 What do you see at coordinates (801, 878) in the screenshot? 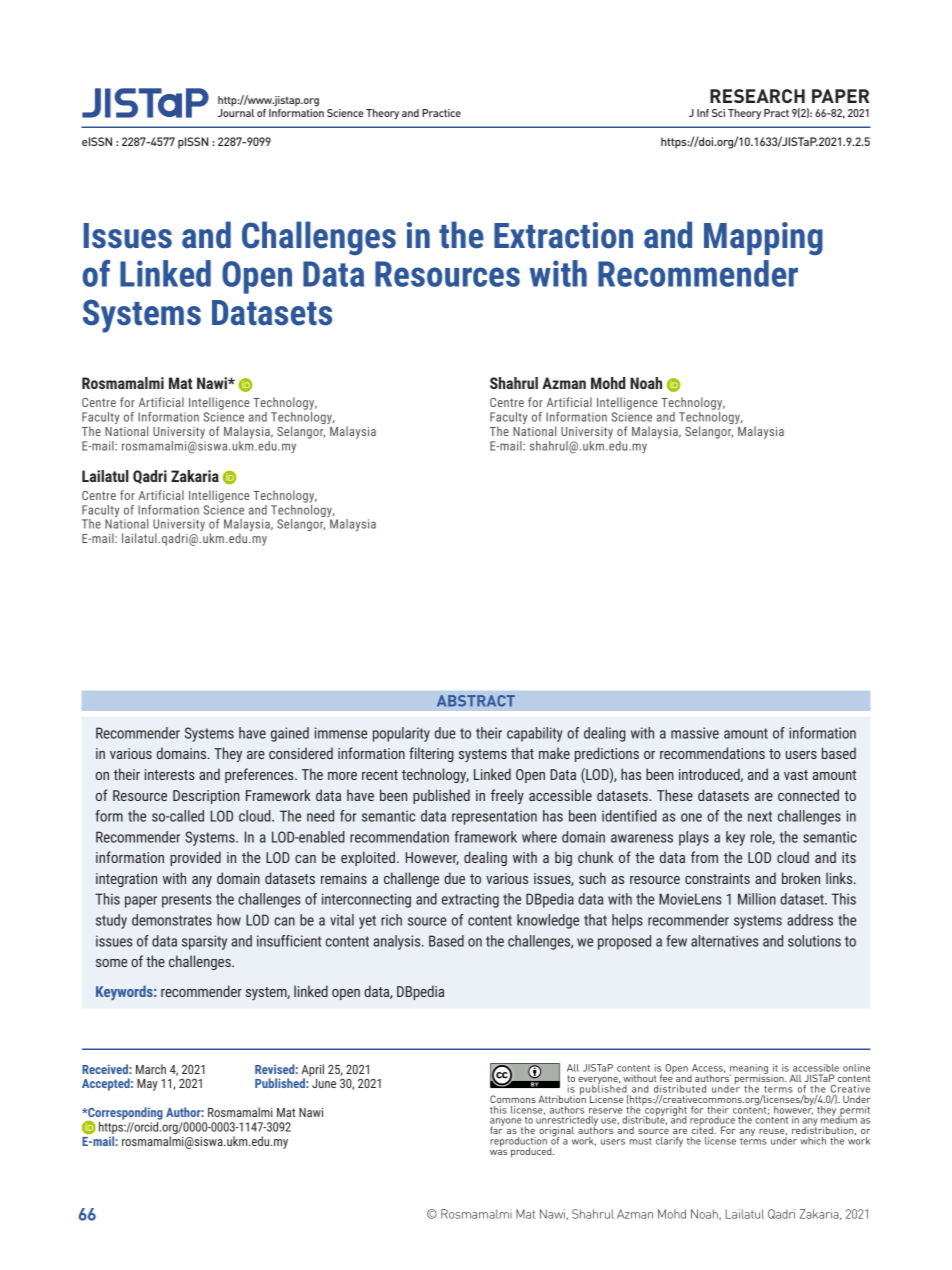
I see `broken` at bounding box center [801, 878].
